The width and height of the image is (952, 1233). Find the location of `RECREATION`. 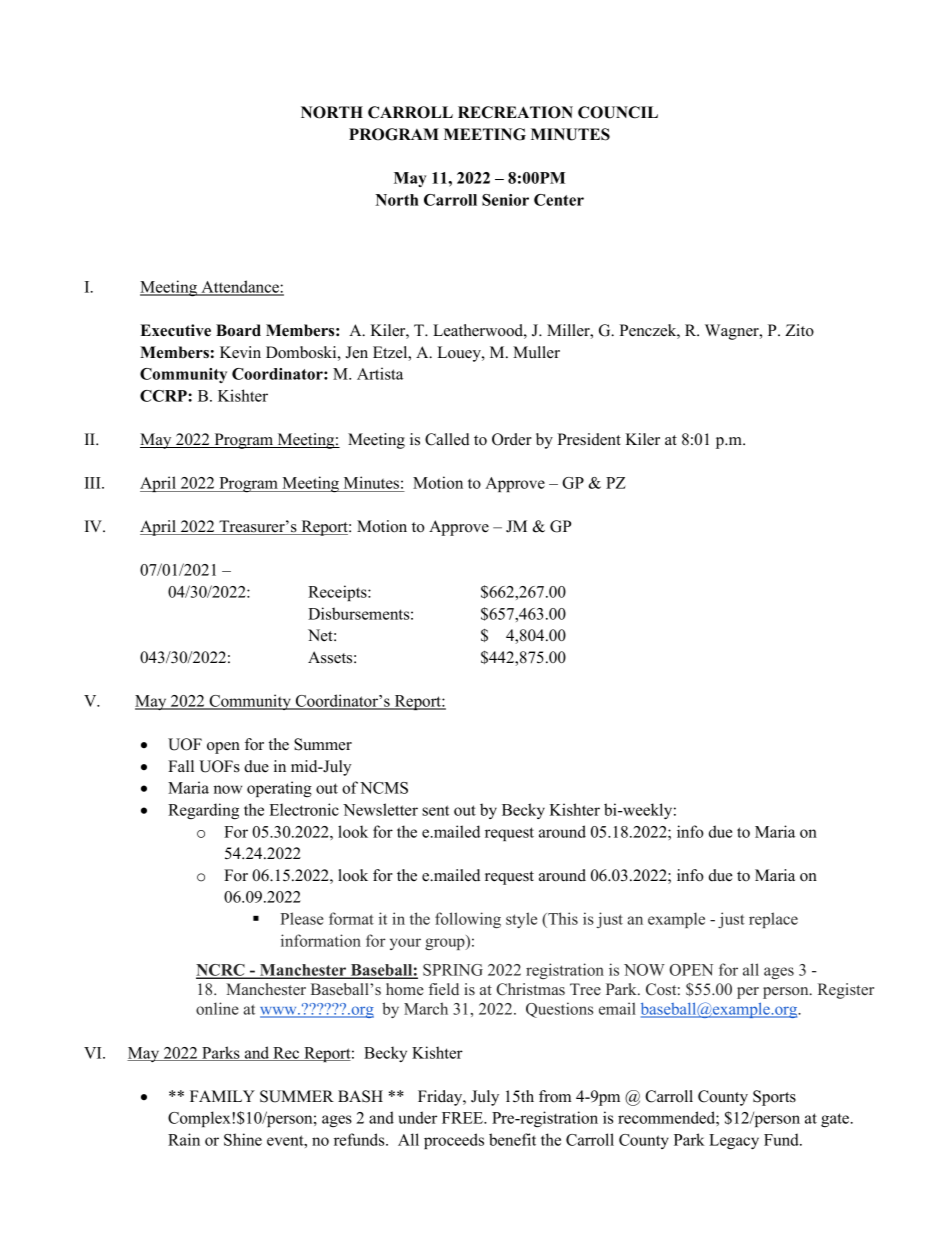

RECREATION is located at coordinates (515, 112).
